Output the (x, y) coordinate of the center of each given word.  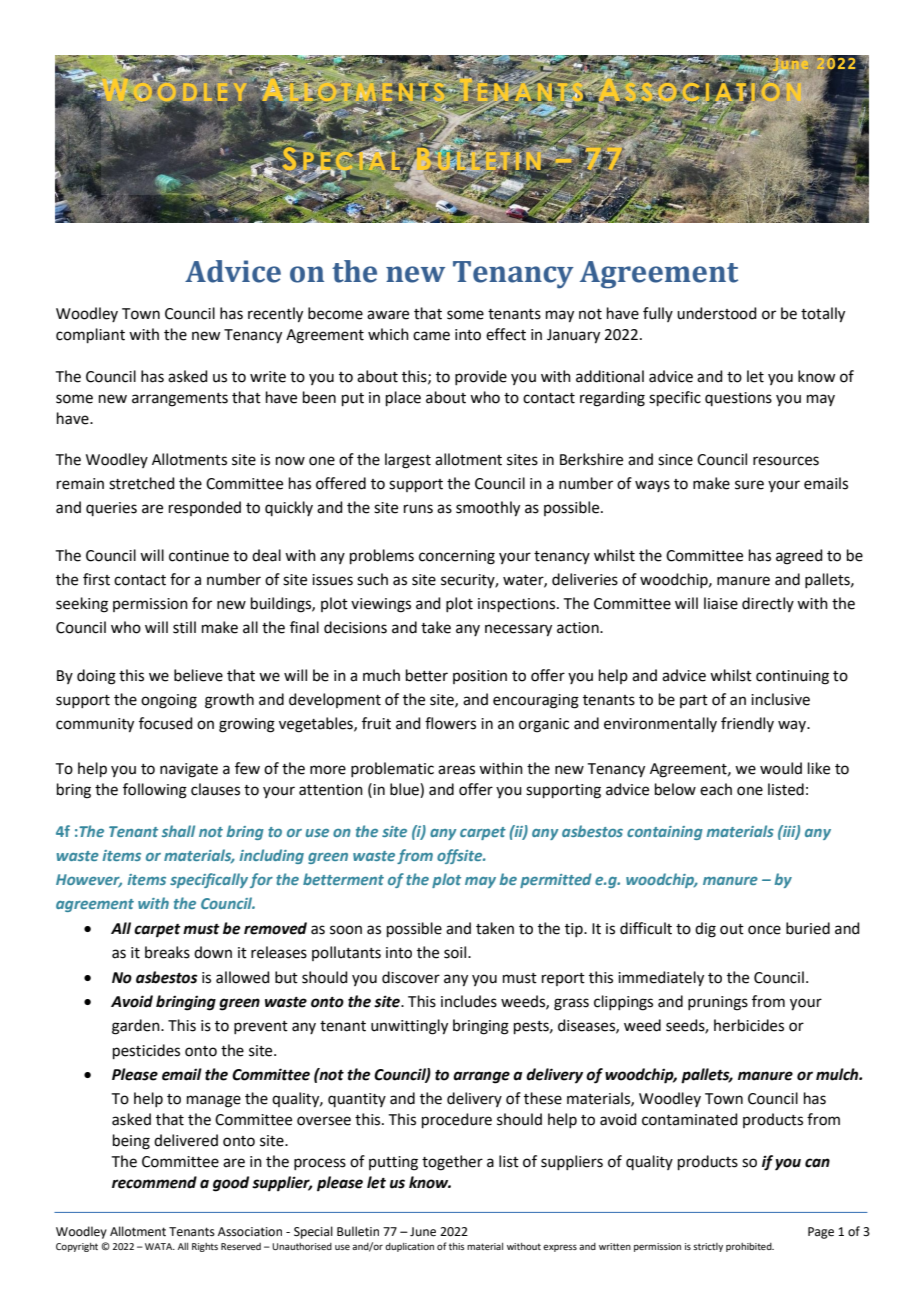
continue (199, 556)
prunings (718, 1003)
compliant (90, 335)
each (716, 789)
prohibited (750, 1247)
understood (717, 313)
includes (469, 1001)
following (155, 791)
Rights (205, 1247)
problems (382, 556)
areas (456, 770)
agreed (799, 557)
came (431, 336)
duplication (409, 1247)
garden (137, 1027)
